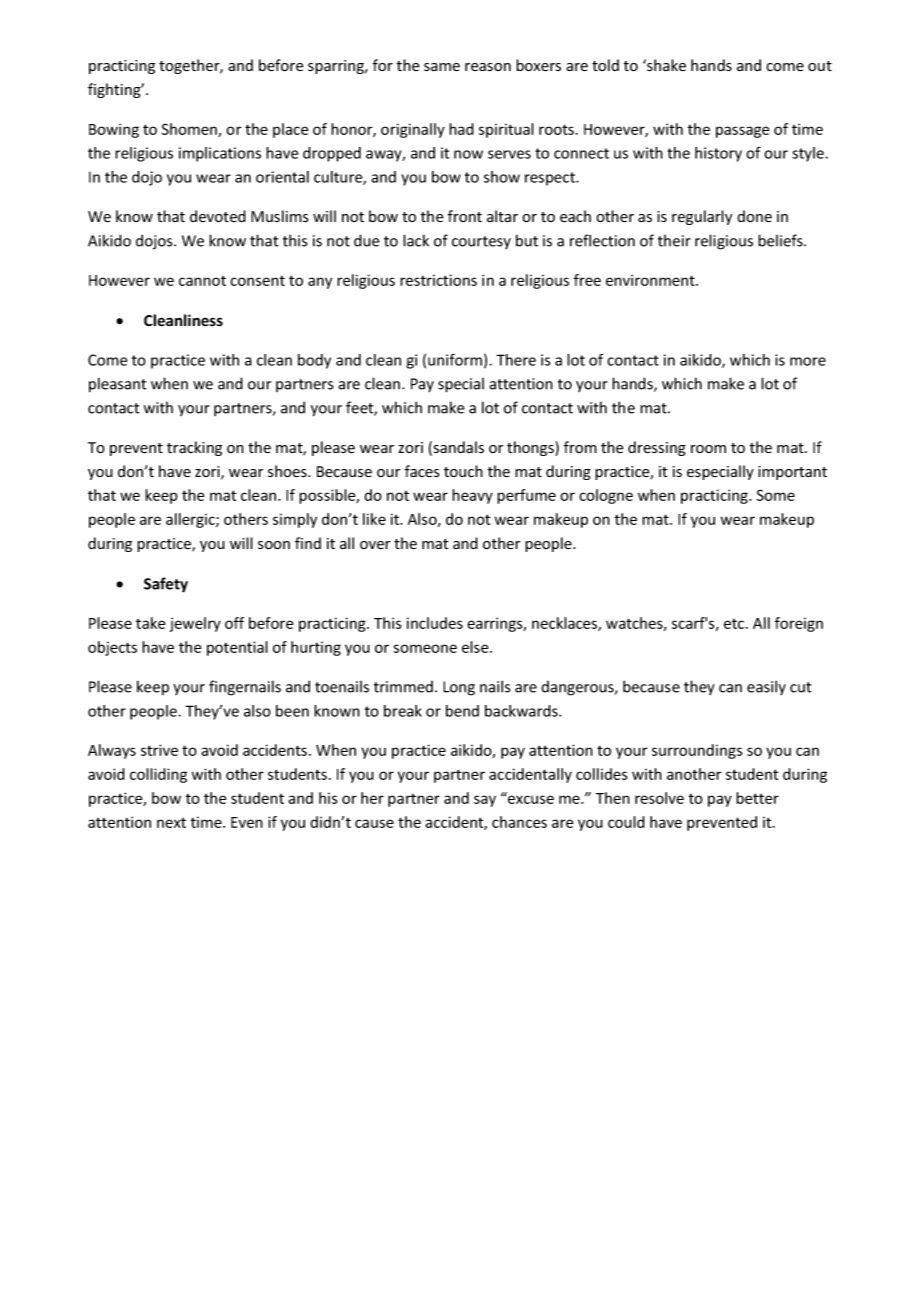 This page has width=924, height=1307. Describe the element at coordinates (735, 624) in the page. I see `etc` at that location.
